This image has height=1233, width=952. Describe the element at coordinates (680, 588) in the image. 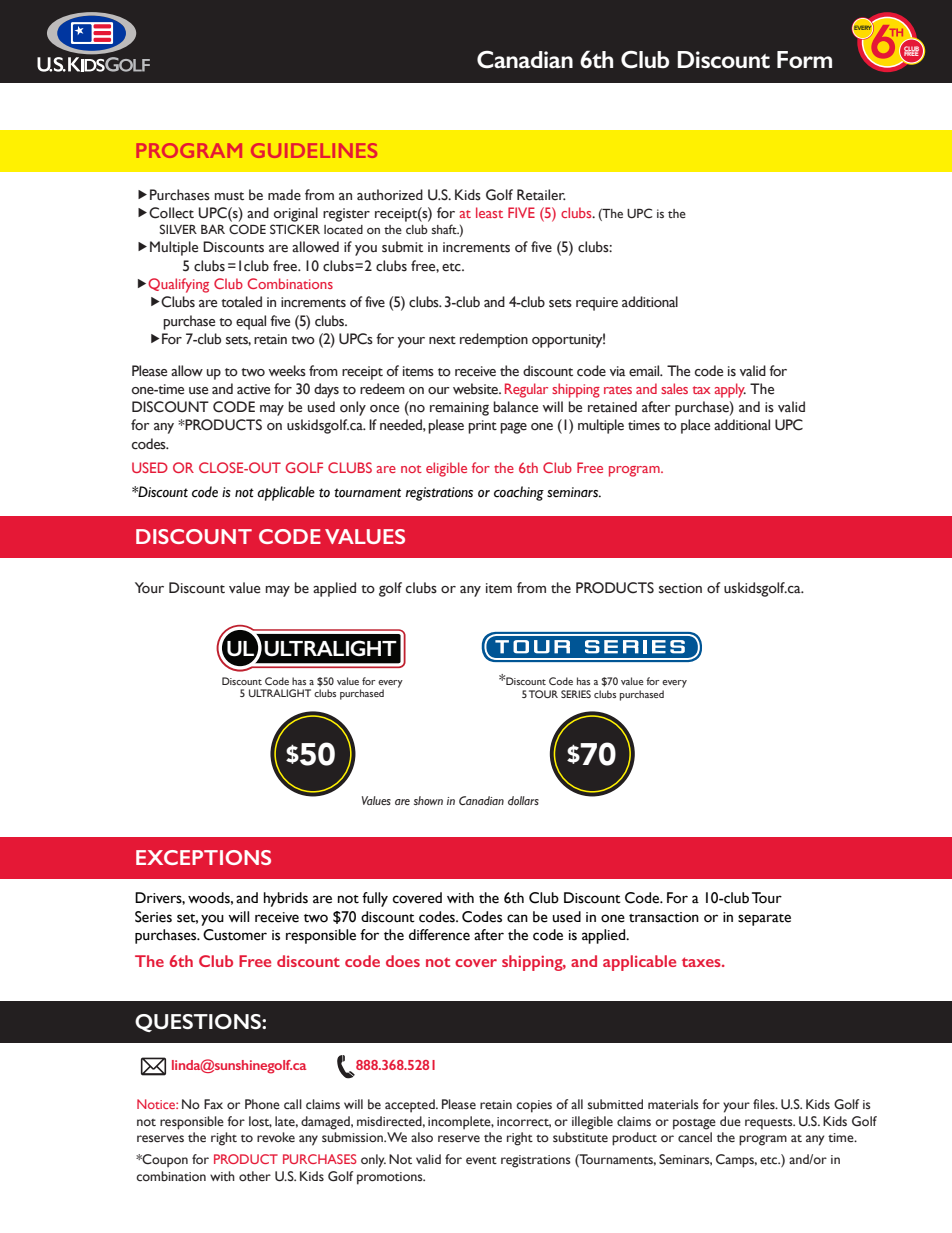

I see `section` at that location.
